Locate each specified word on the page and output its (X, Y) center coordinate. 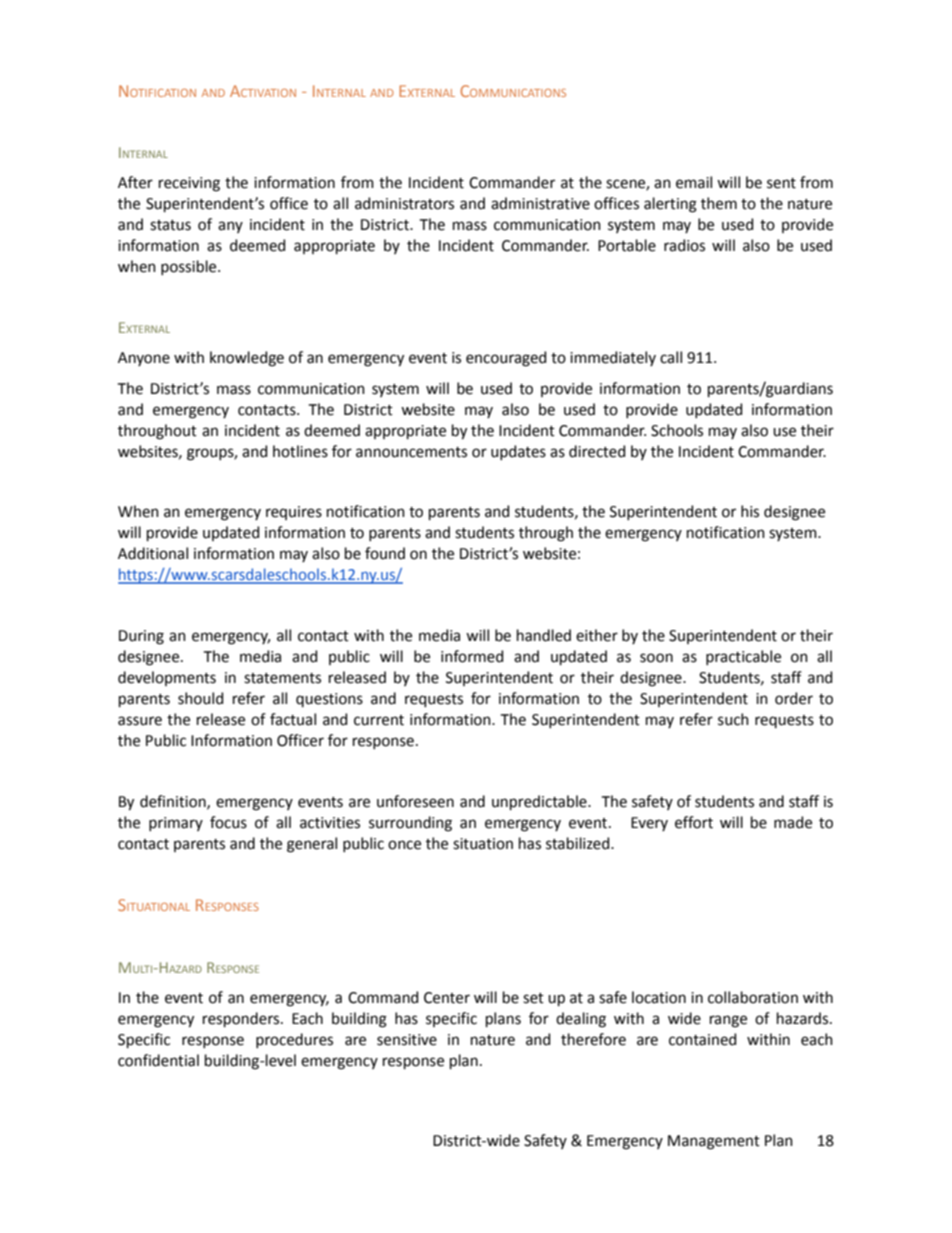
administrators (404, 203)
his (750, 511)
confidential (158, 1060)
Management (714, 1142)
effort (694, 822)
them (719, 203)
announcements (411, 452)
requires (294, 513)
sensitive (407, 1040)
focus (228, 822)
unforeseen (415, 801)
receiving (189, 184)
